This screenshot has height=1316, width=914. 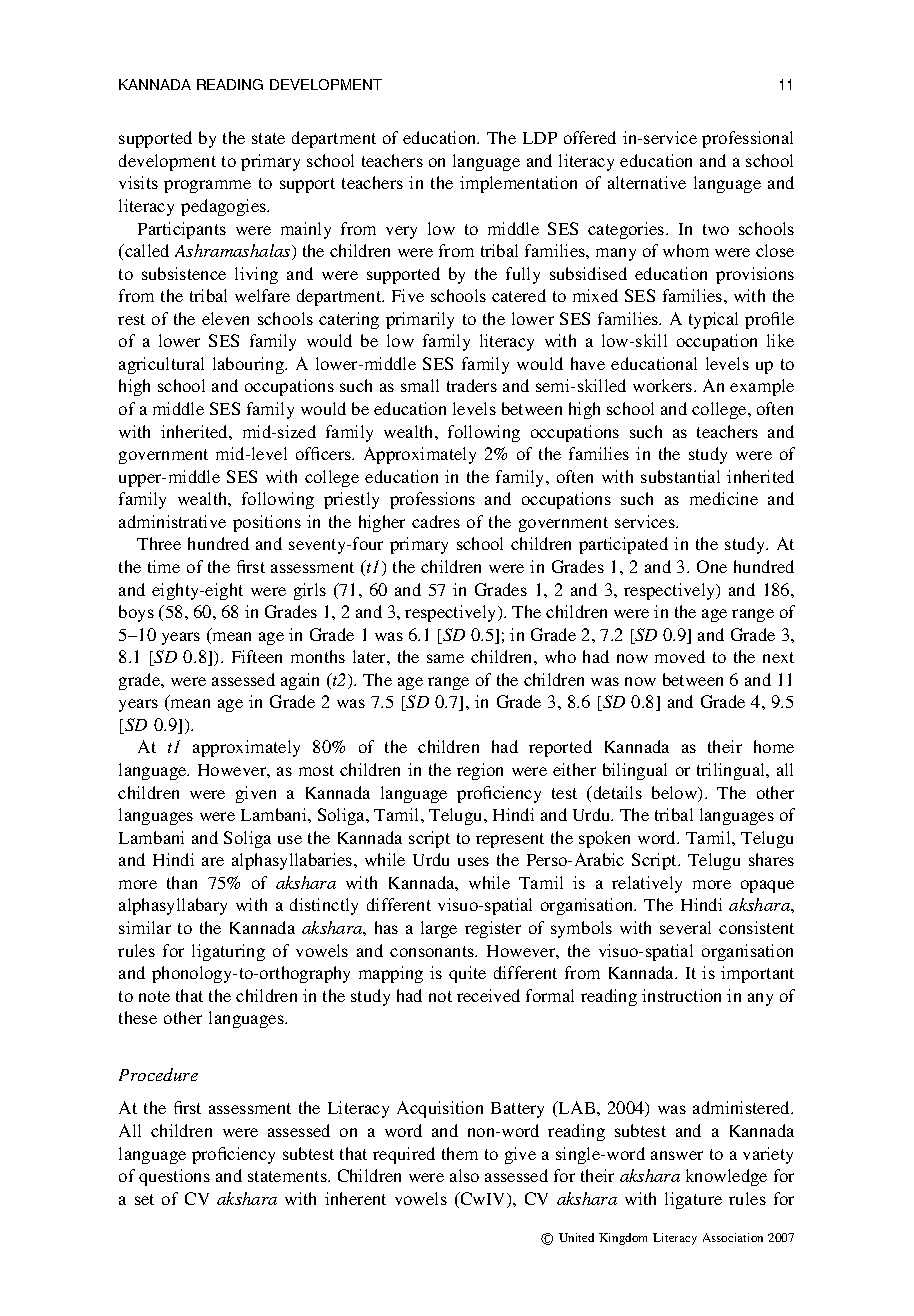 What do you see at coordinates (680, 656) in the screenshot?
I see `moved` at bounding box center [680, 656].
